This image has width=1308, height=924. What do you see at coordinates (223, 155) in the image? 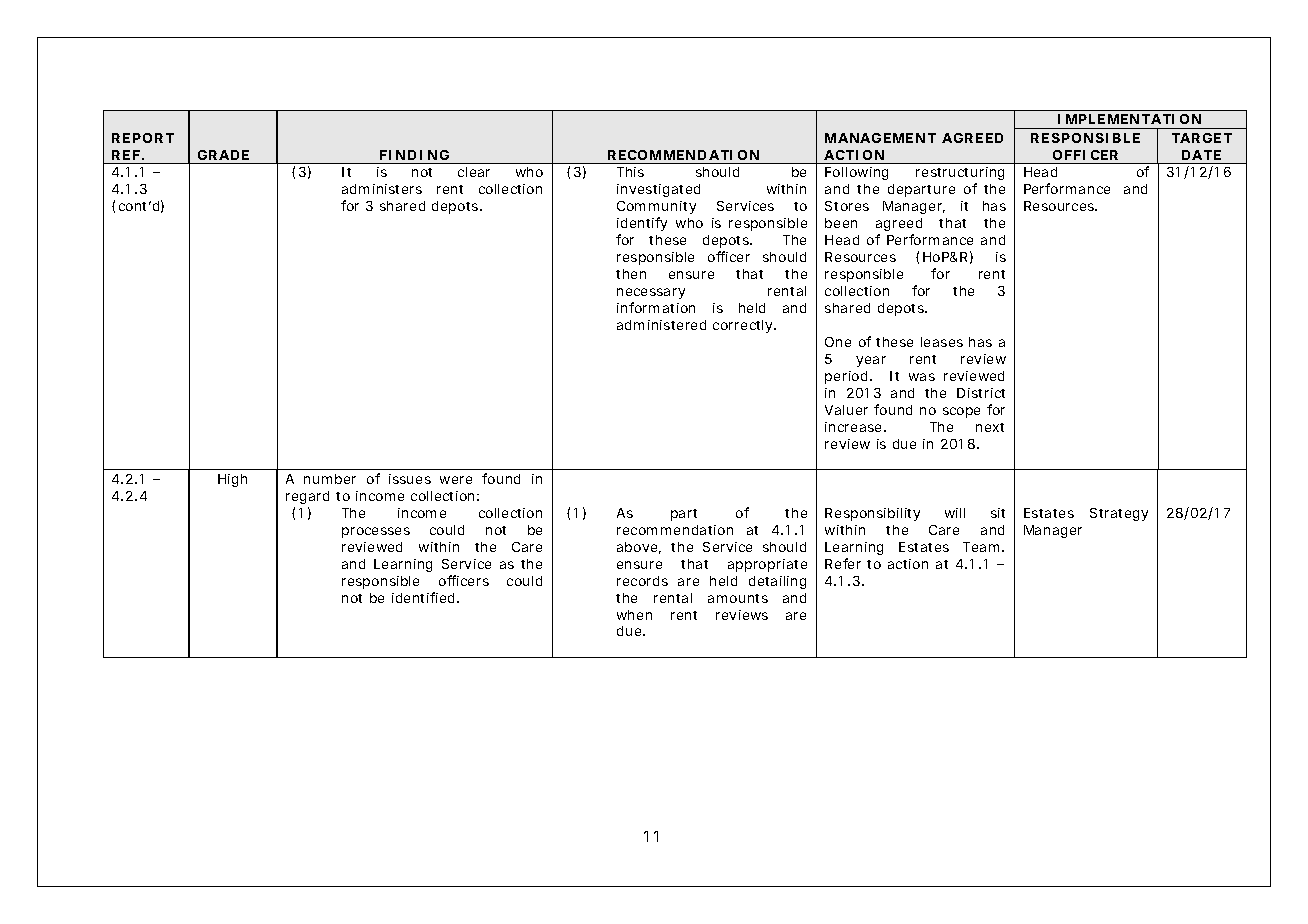
I see `GRADE` at bounding box center [223, 155].
